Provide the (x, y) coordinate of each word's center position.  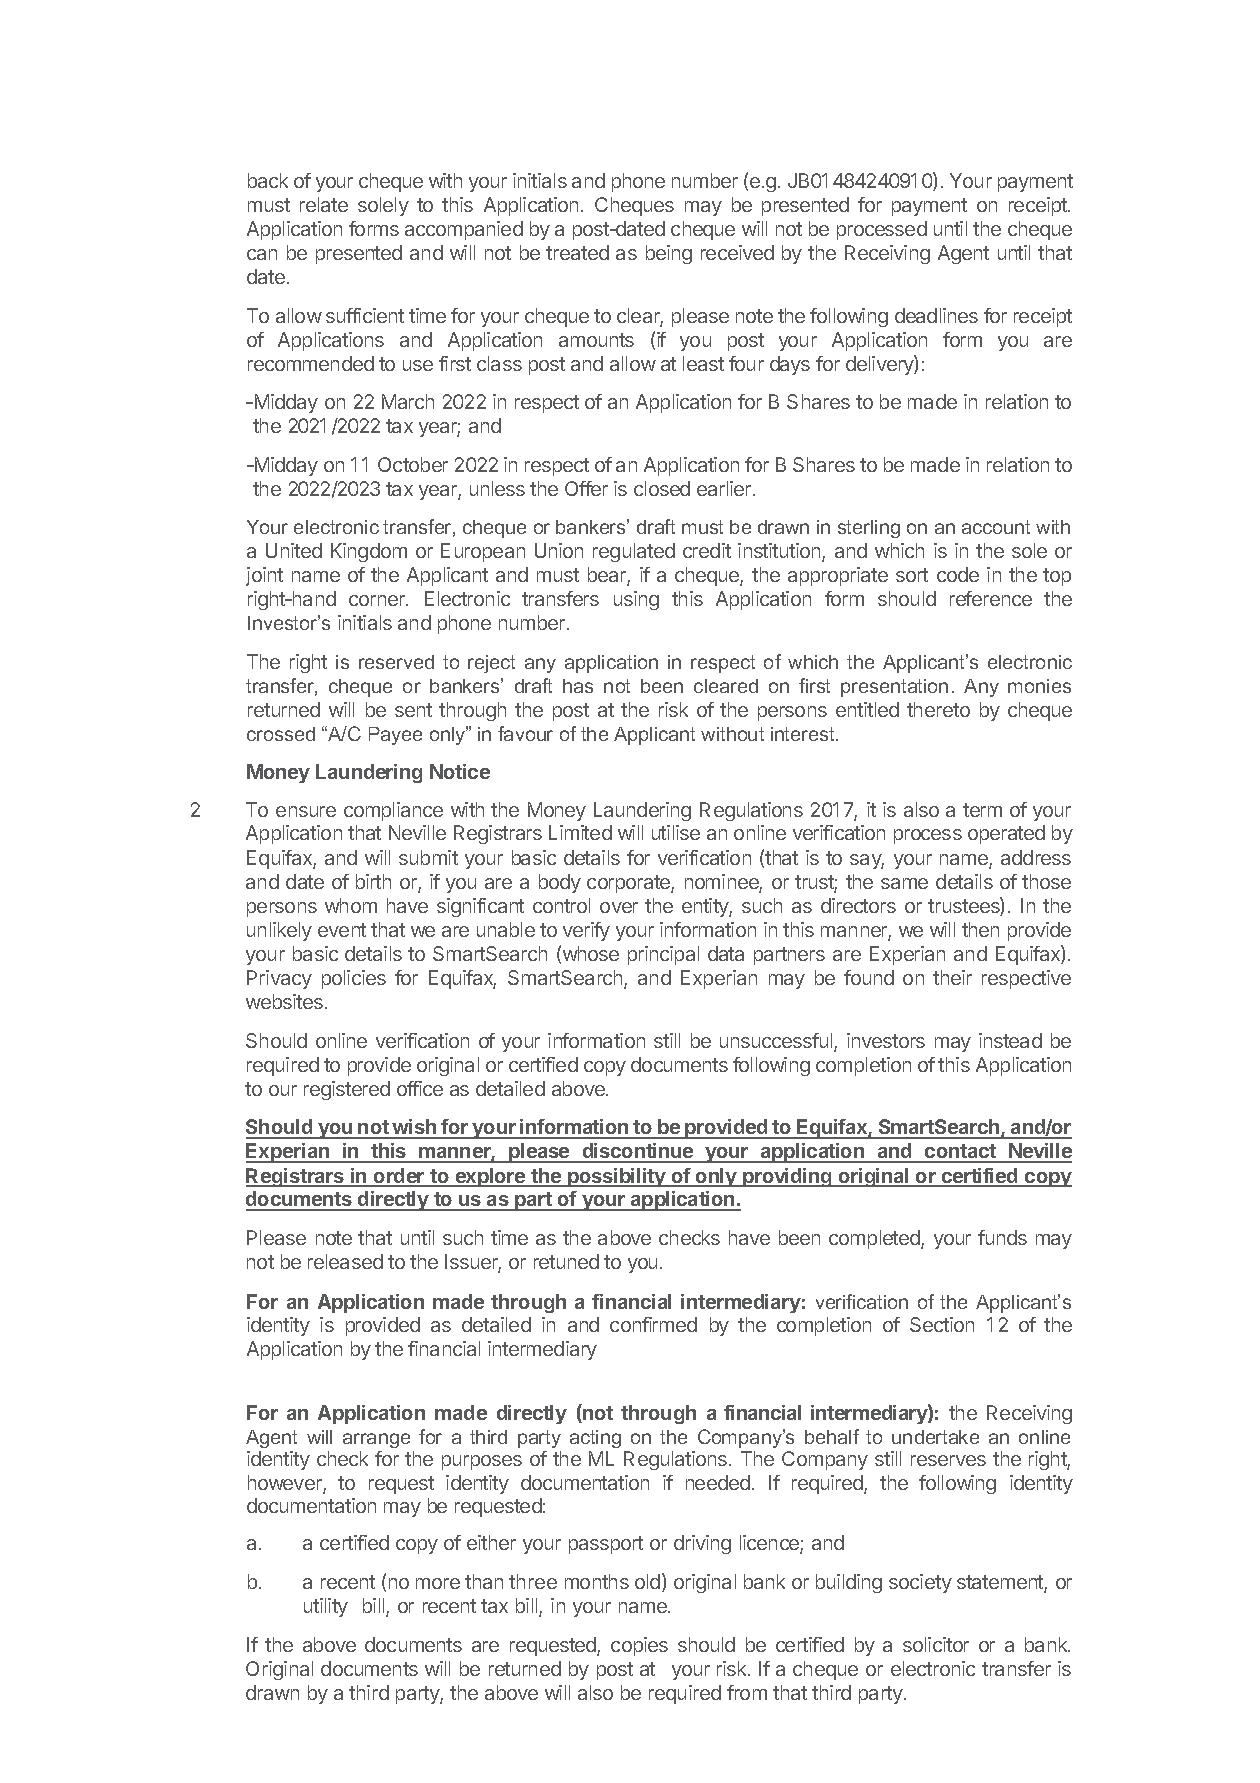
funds (1002, 1237)
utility (326, 1607)
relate (324, 204)
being (669, 254)
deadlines (936, 315)
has (578, 686)
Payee (395, 736)
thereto (938, 709)
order (399, 1177)
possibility (616, 1177)
